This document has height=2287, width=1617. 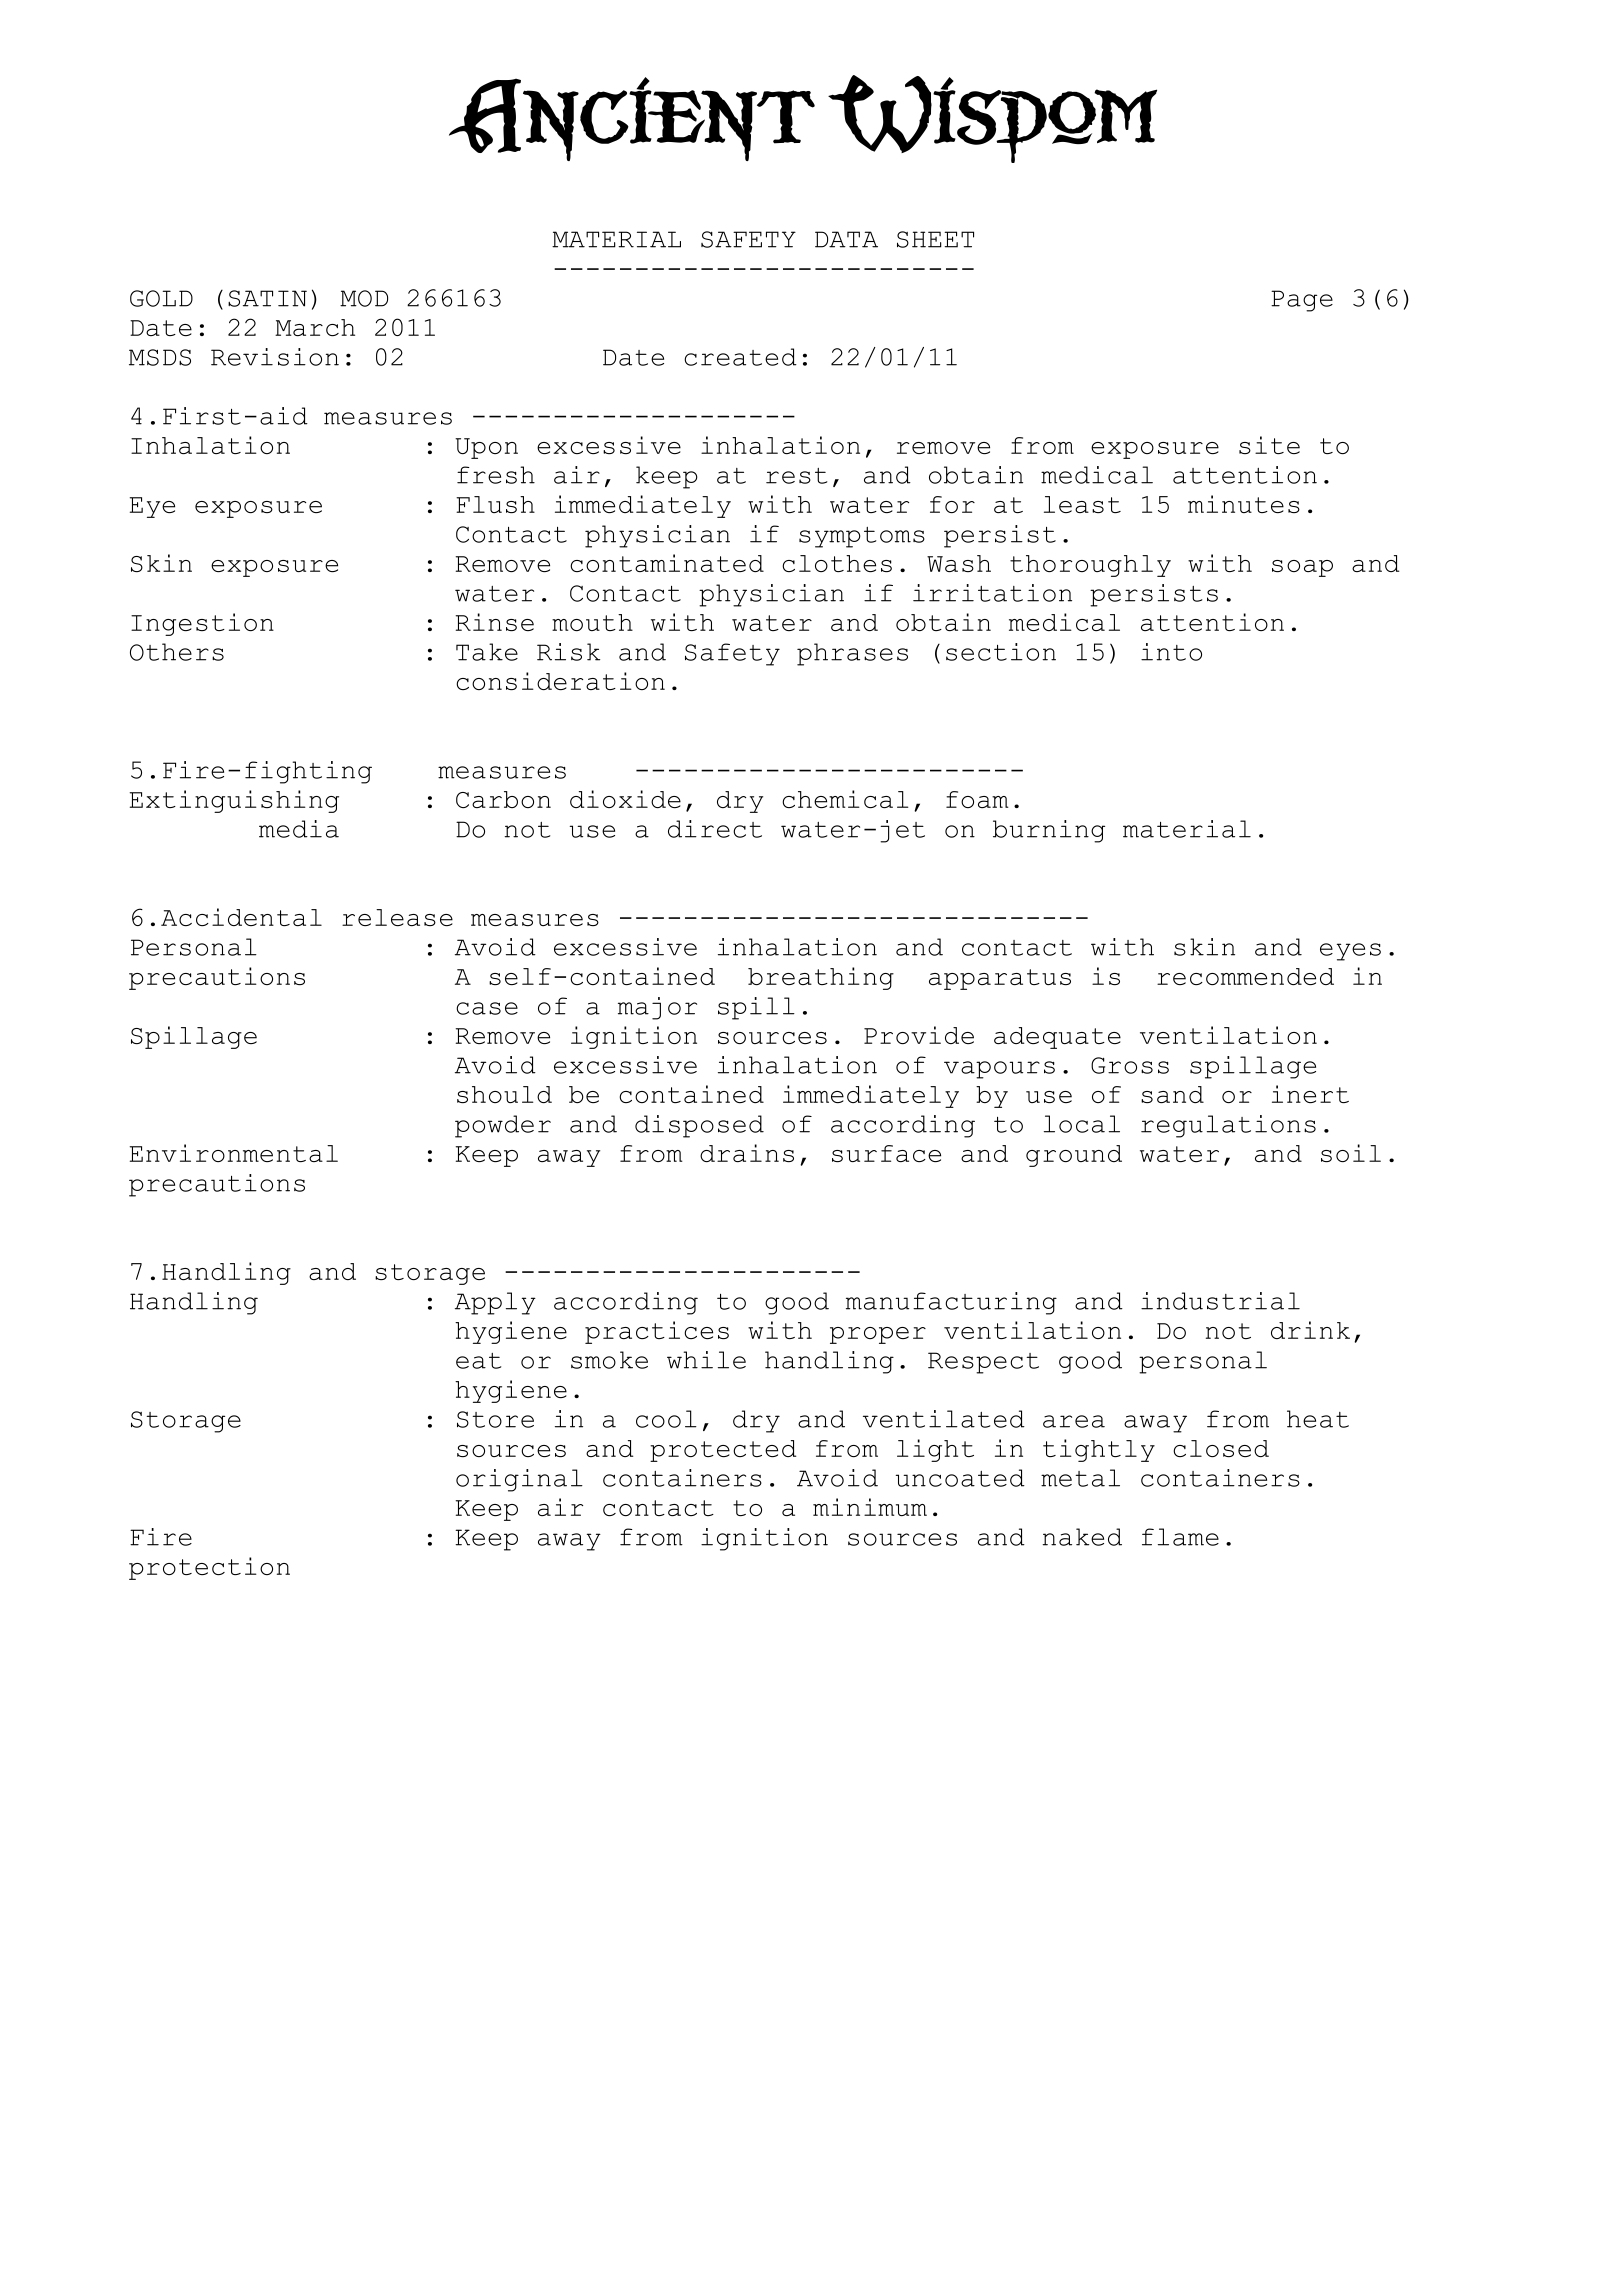 What do you see at coordinates (177, 652) in the document?
I see `Others` at bounding box center [177, 652].
